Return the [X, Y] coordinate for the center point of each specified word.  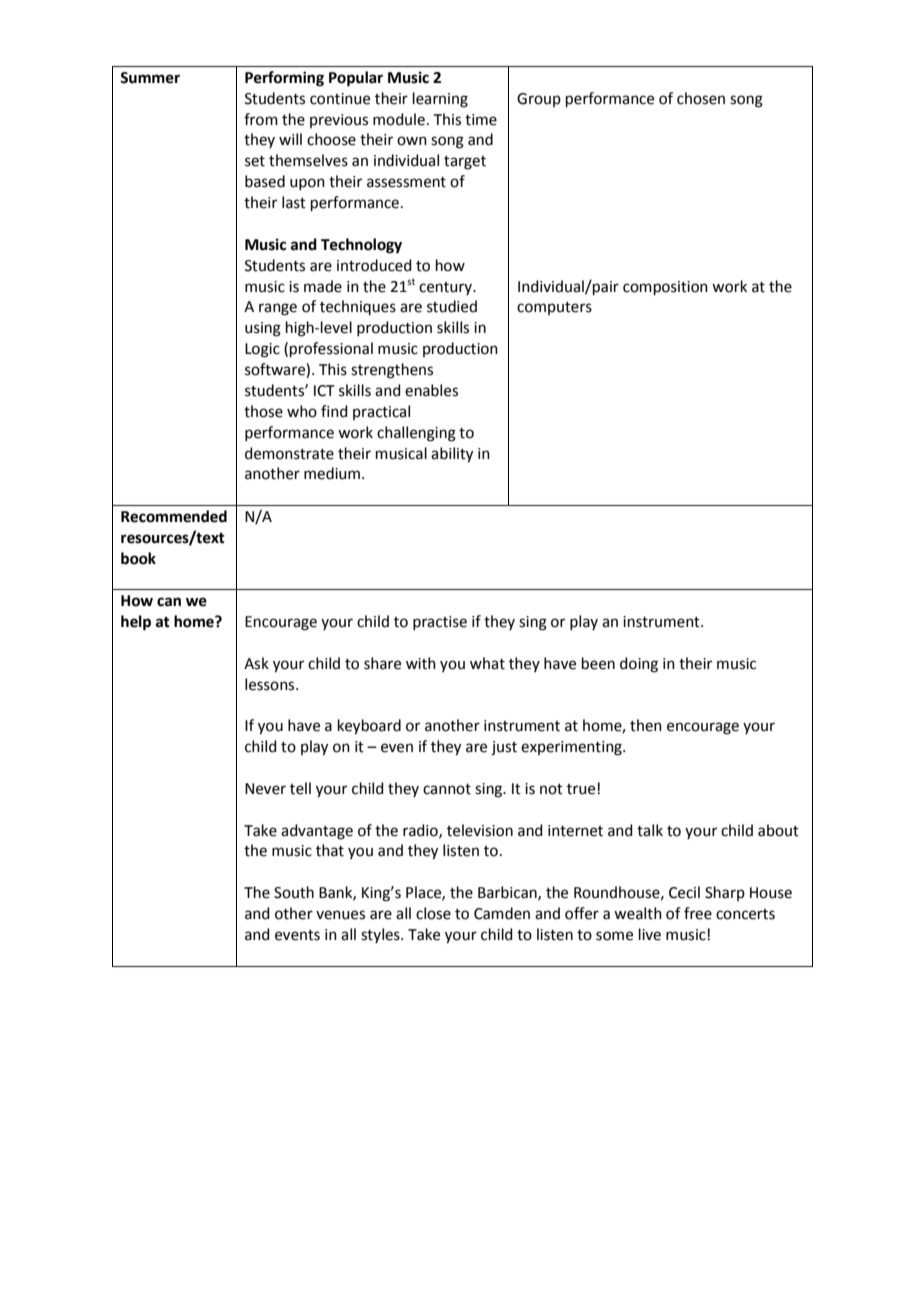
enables [431, 390]
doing [639, 665]
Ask [256, 663]
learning [440, 100]
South [294, 892]
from [261, 119]
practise [440, 623]
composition [665, 288]
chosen [701, 98]
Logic [262, 350]
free [698, 913]
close [433, 913]
